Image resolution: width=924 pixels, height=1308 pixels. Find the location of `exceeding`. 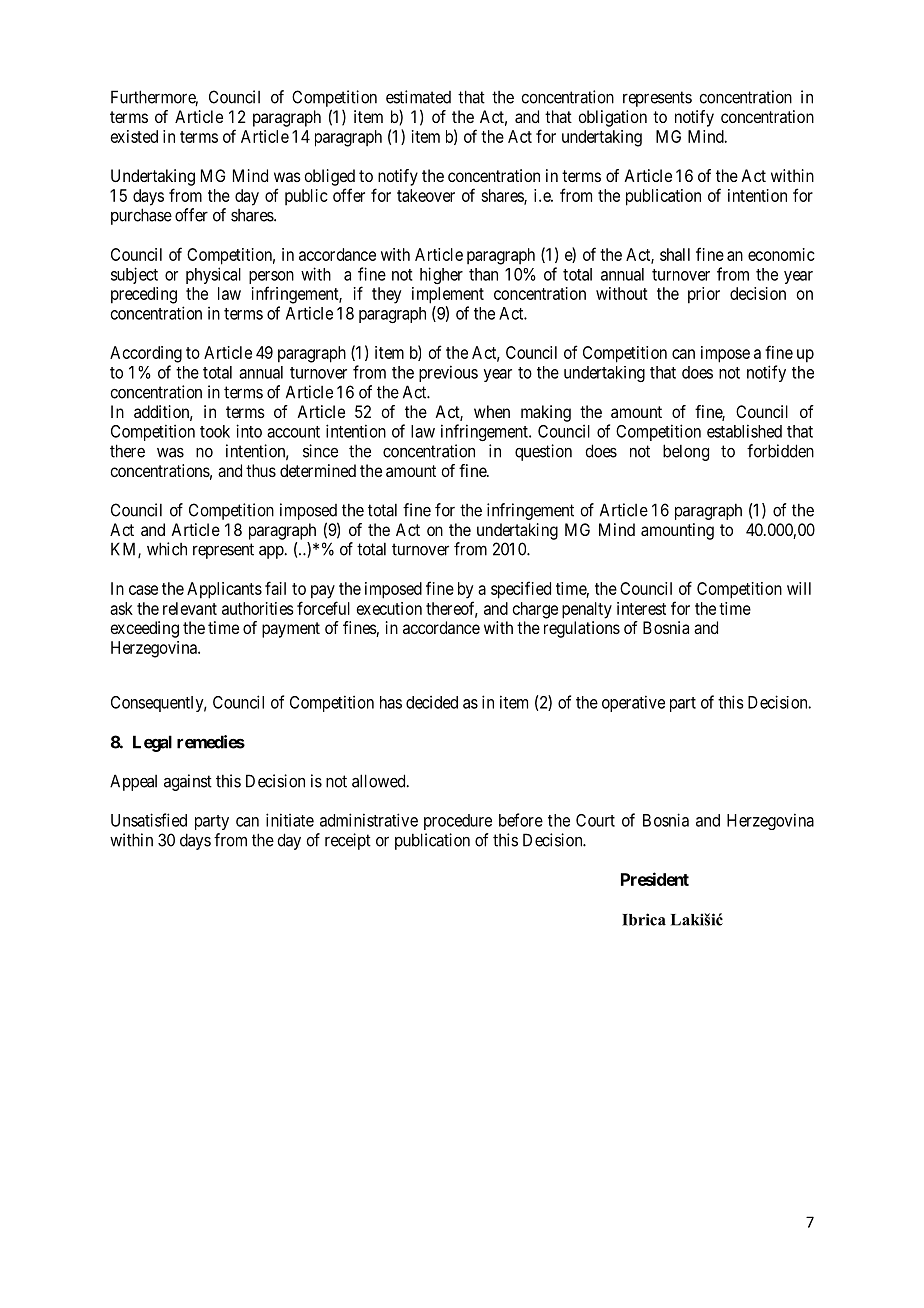

exceeding is located at coordinates (144, 629).
